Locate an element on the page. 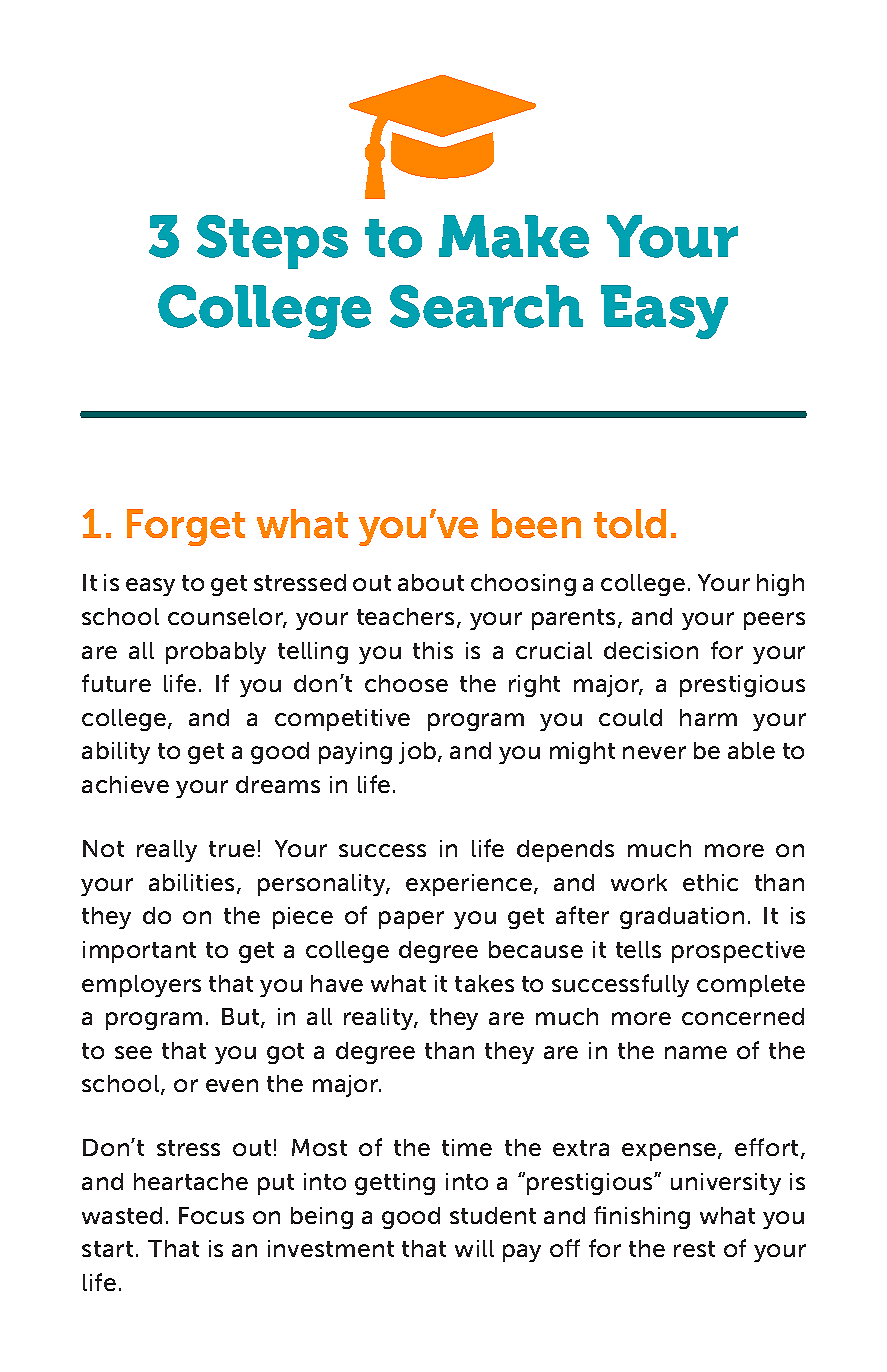 This image has width=887, height=1372. about is located at coordinates (431, 582).
